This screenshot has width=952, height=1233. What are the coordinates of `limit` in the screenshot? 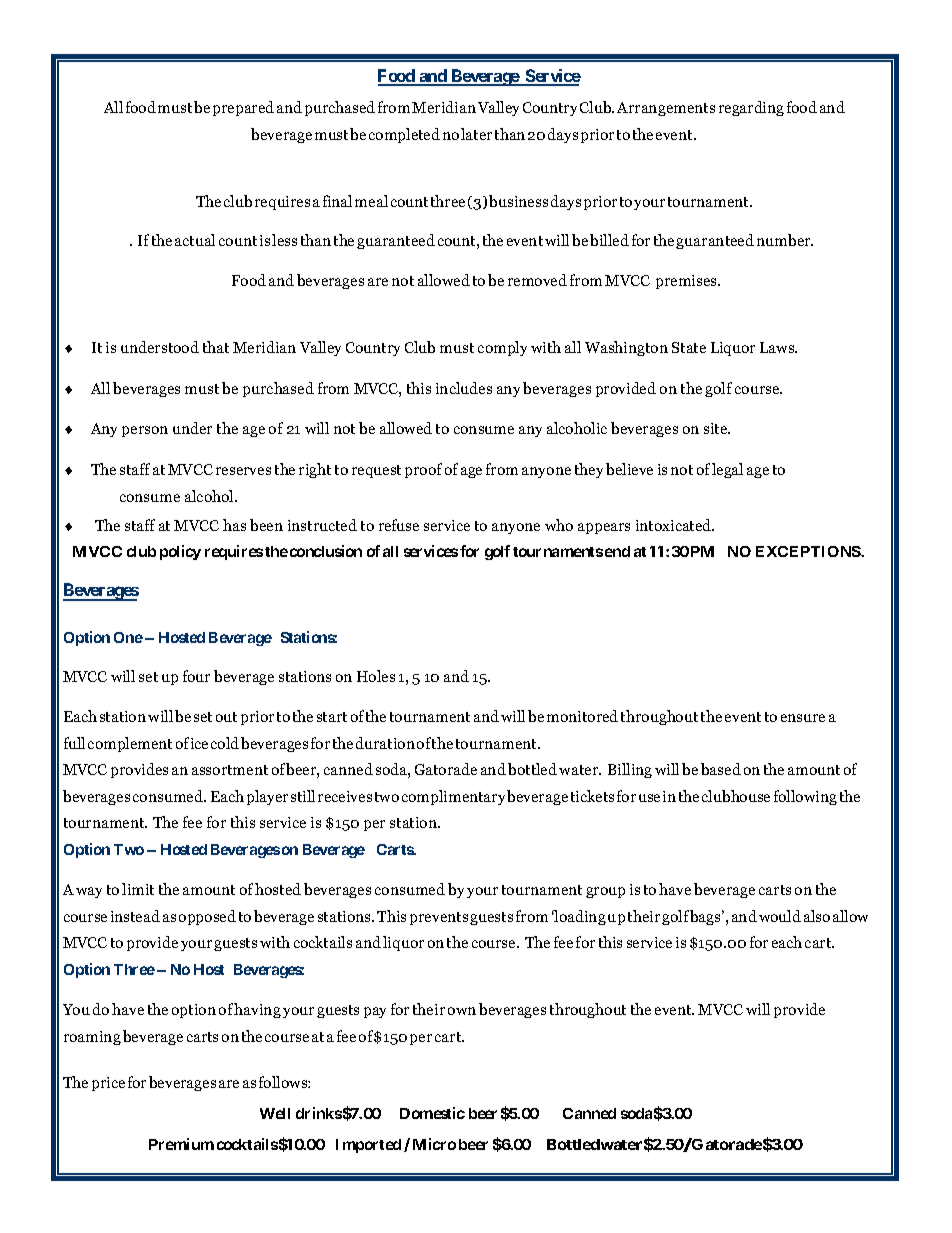 It's located at (138, 889).
